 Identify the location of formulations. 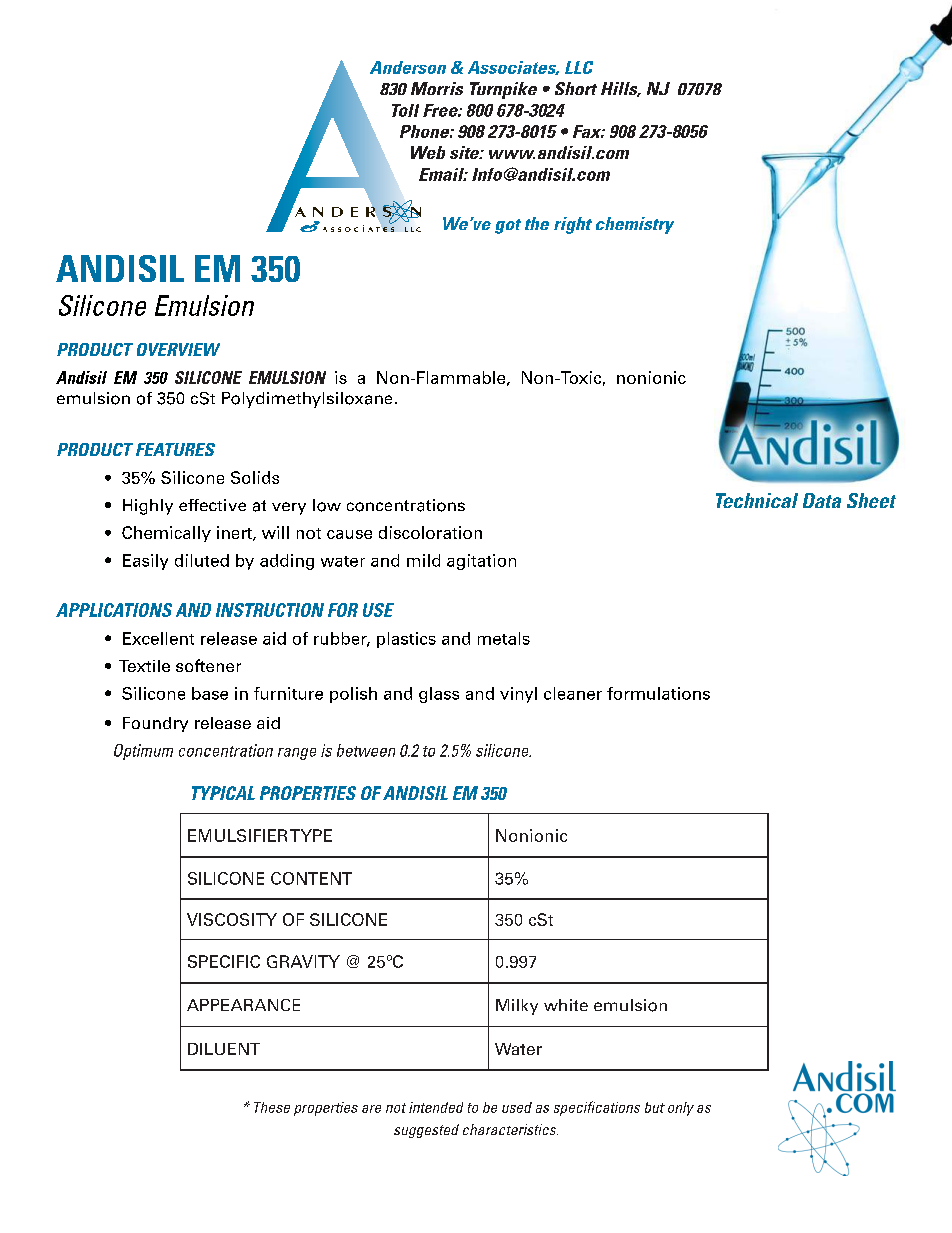
(658, 693).
